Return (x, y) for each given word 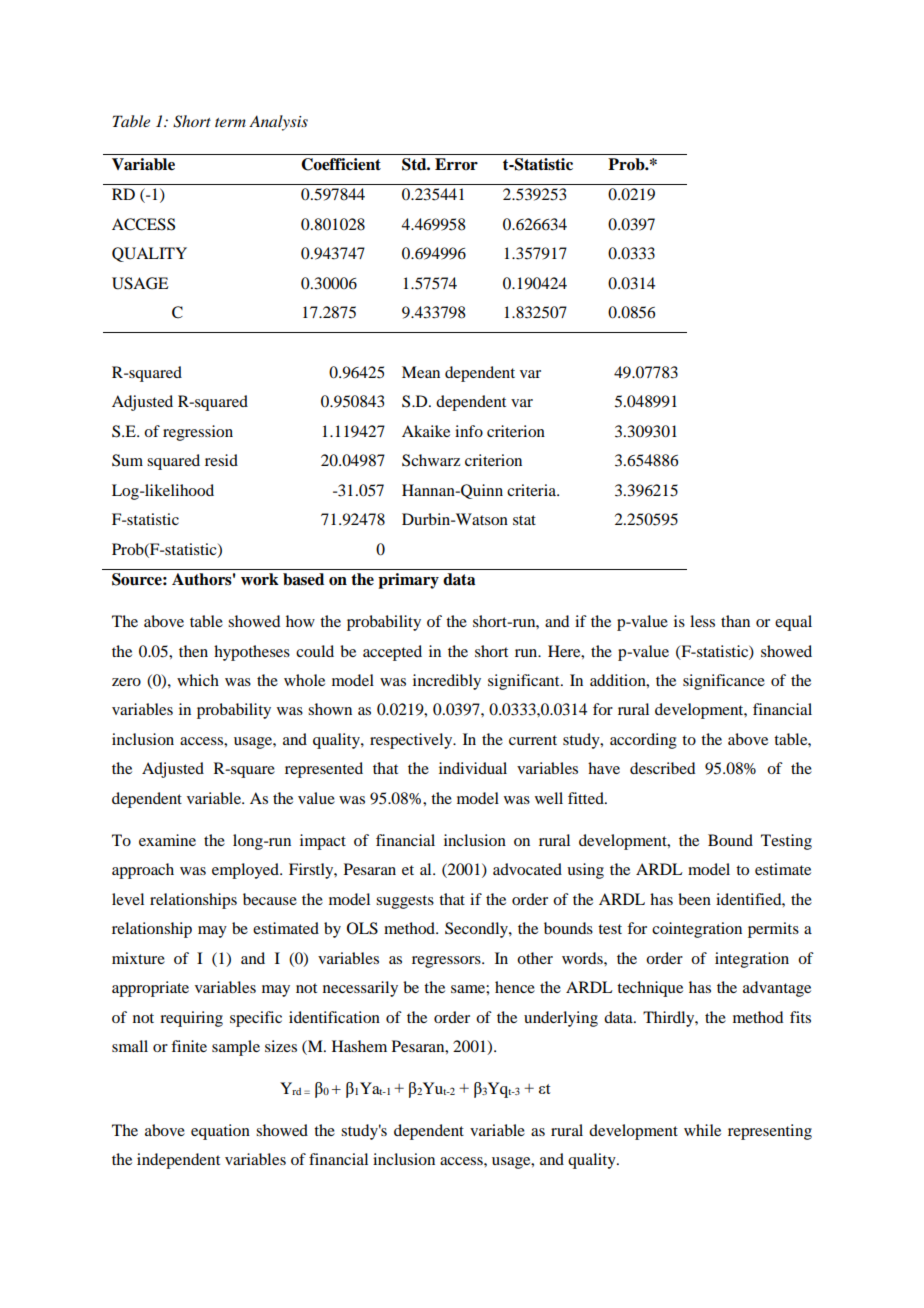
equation (220, 1132)
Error (456, 164)
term (230, 122)
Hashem (359, 1046)
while (702, 1130)
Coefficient (341, 164)
